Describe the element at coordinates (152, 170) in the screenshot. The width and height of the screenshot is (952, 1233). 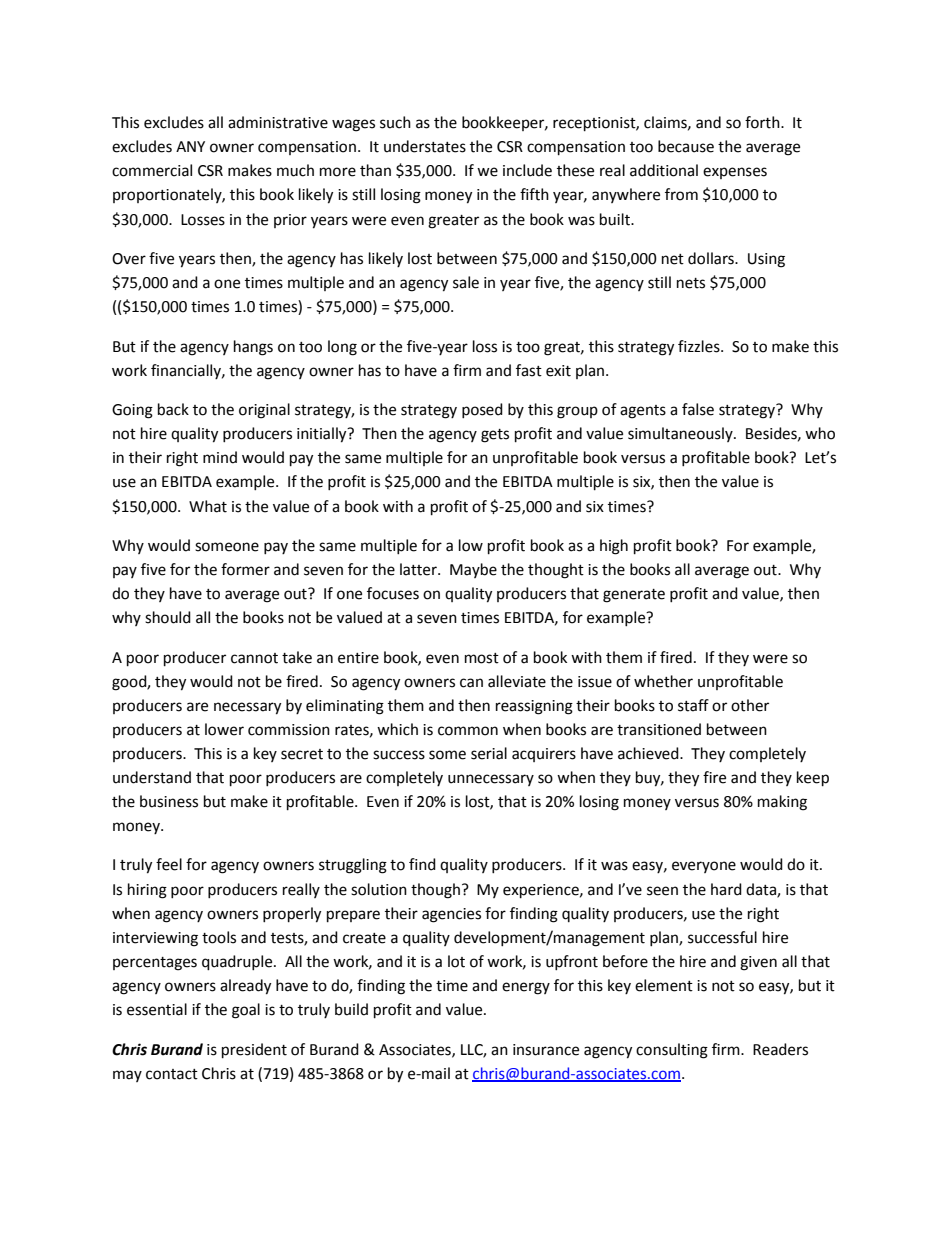
I see `commercial` at that location.
